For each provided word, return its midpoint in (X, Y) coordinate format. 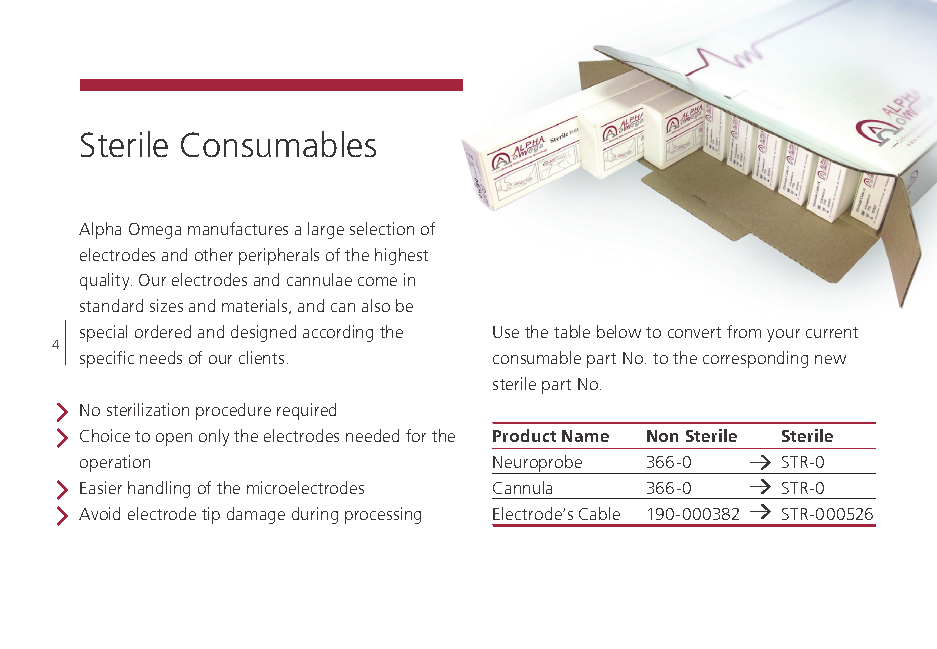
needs (161, 357)
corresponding (755, 359)
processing (383, 515)
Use (506, 332)
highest (401, 256)
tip (211, 515)
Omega (155, 231)
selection (382, 228)
